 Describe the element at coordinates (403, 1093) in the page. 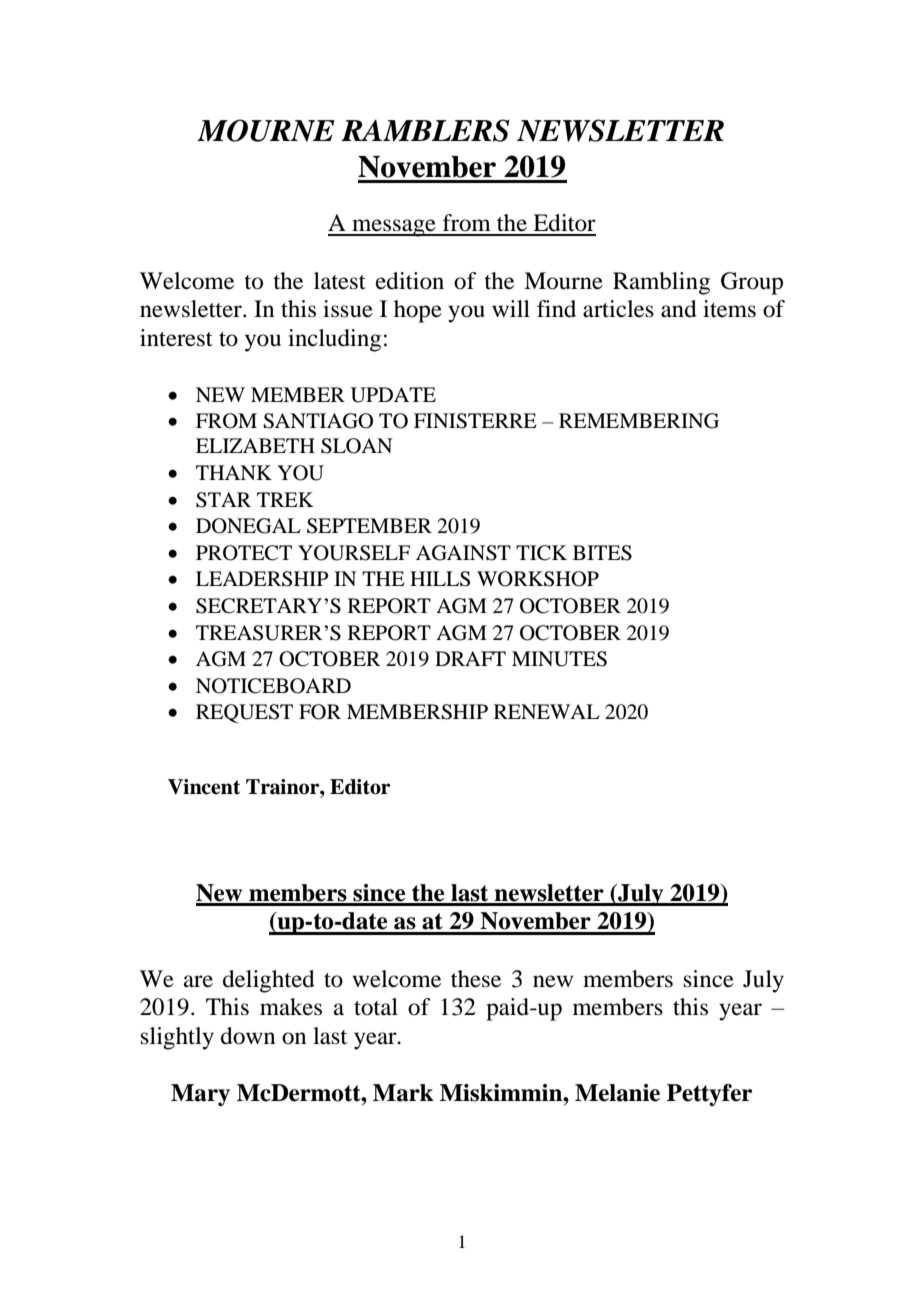

I see `Mark` at that location.
